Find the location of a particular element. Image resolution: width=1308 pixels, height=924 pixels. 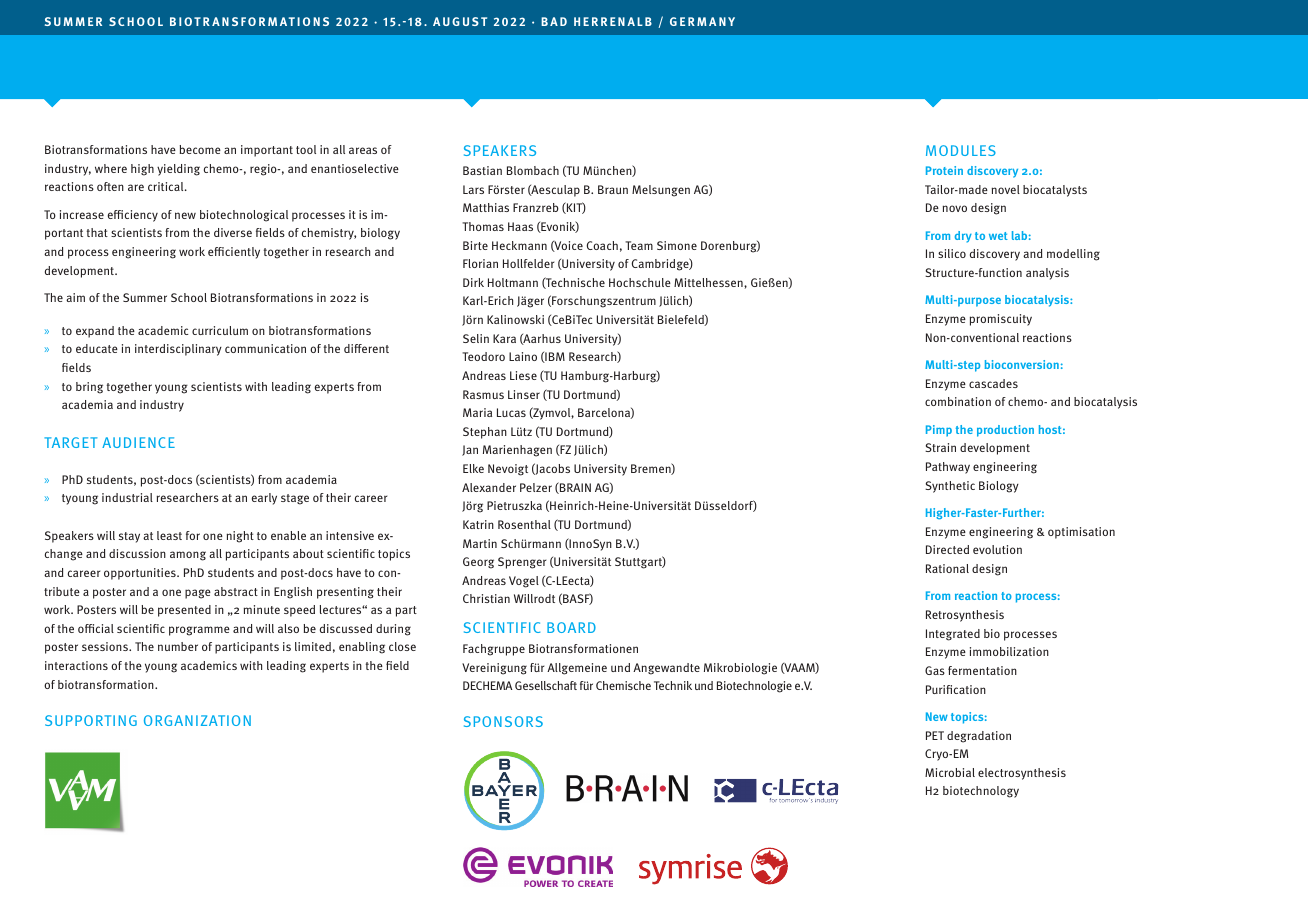

ORGANIZATION is located at coordinates (197, 720).
